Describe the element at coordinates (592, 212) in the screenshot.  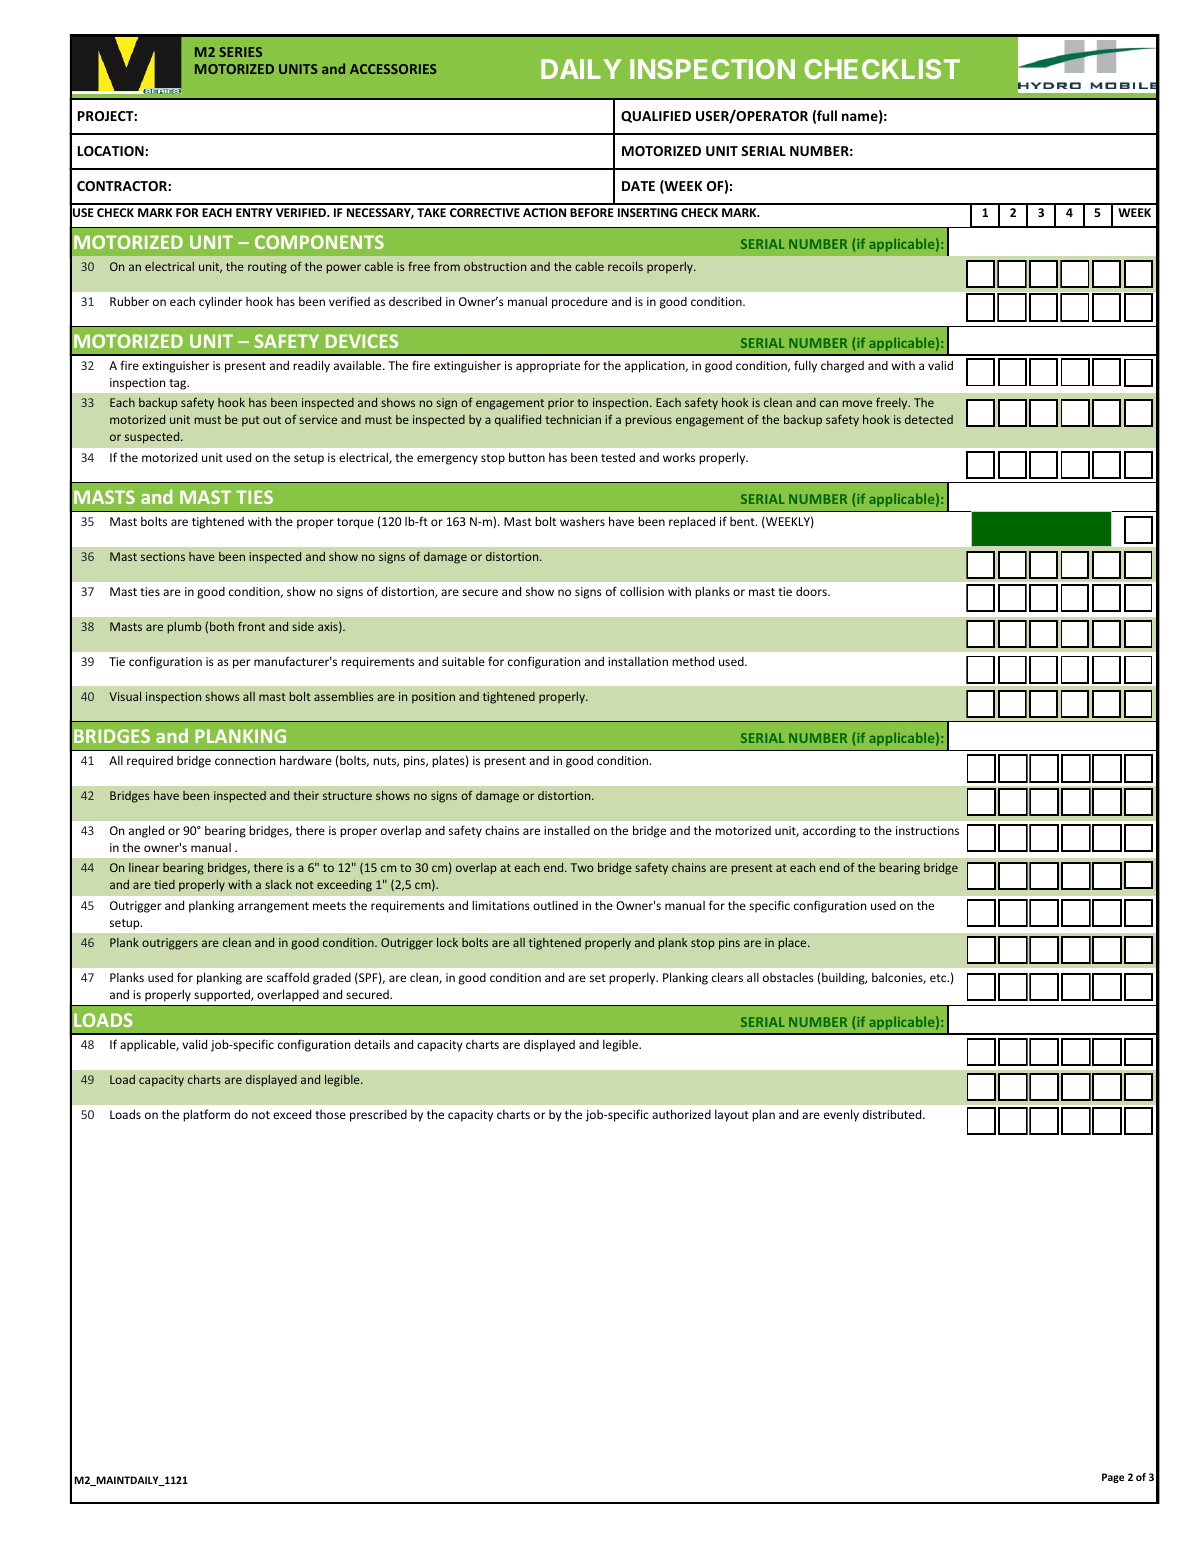
I see `BEFORE` at that location.
